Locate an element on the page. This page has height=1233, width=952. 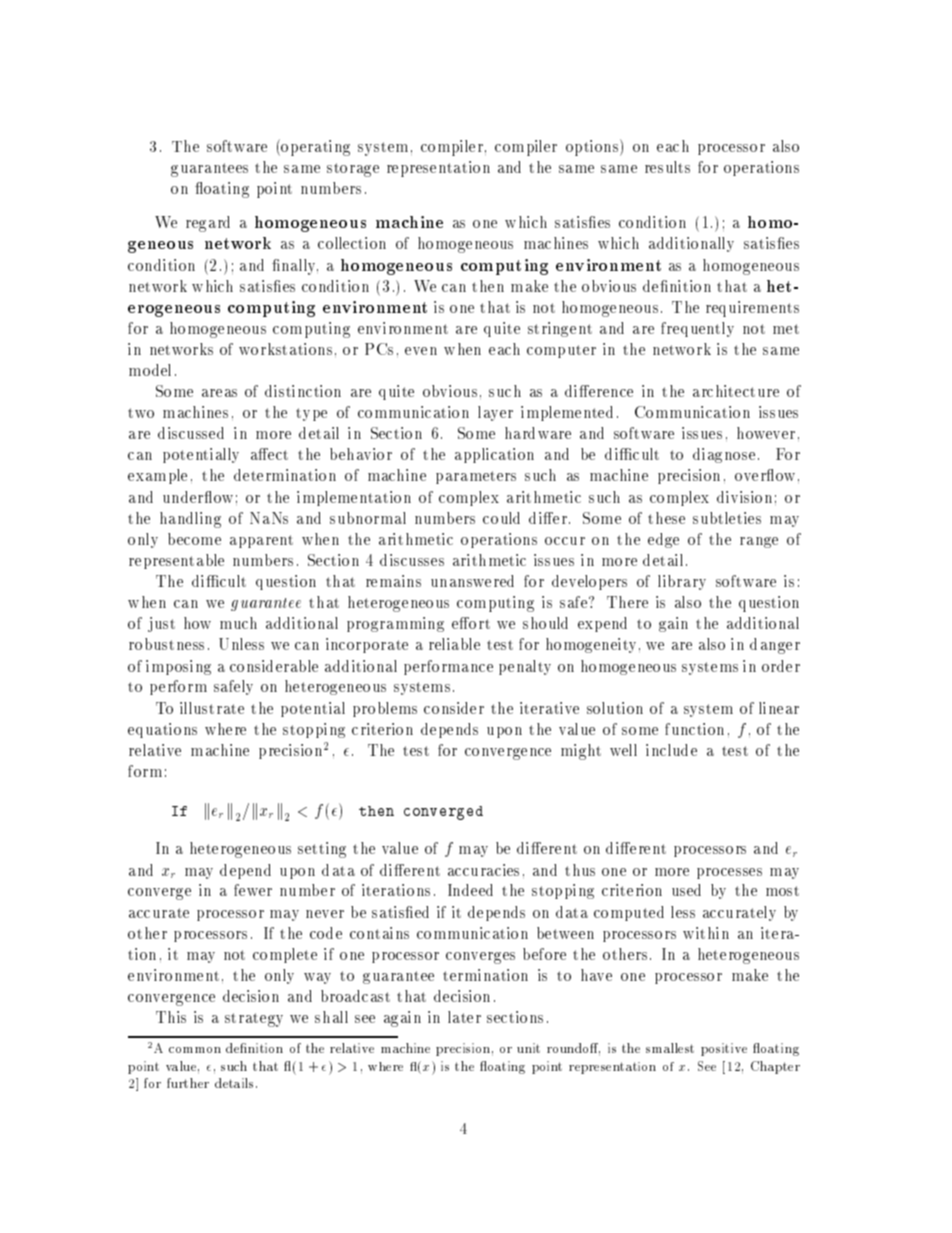
library is located at coordinates (682, 582).
